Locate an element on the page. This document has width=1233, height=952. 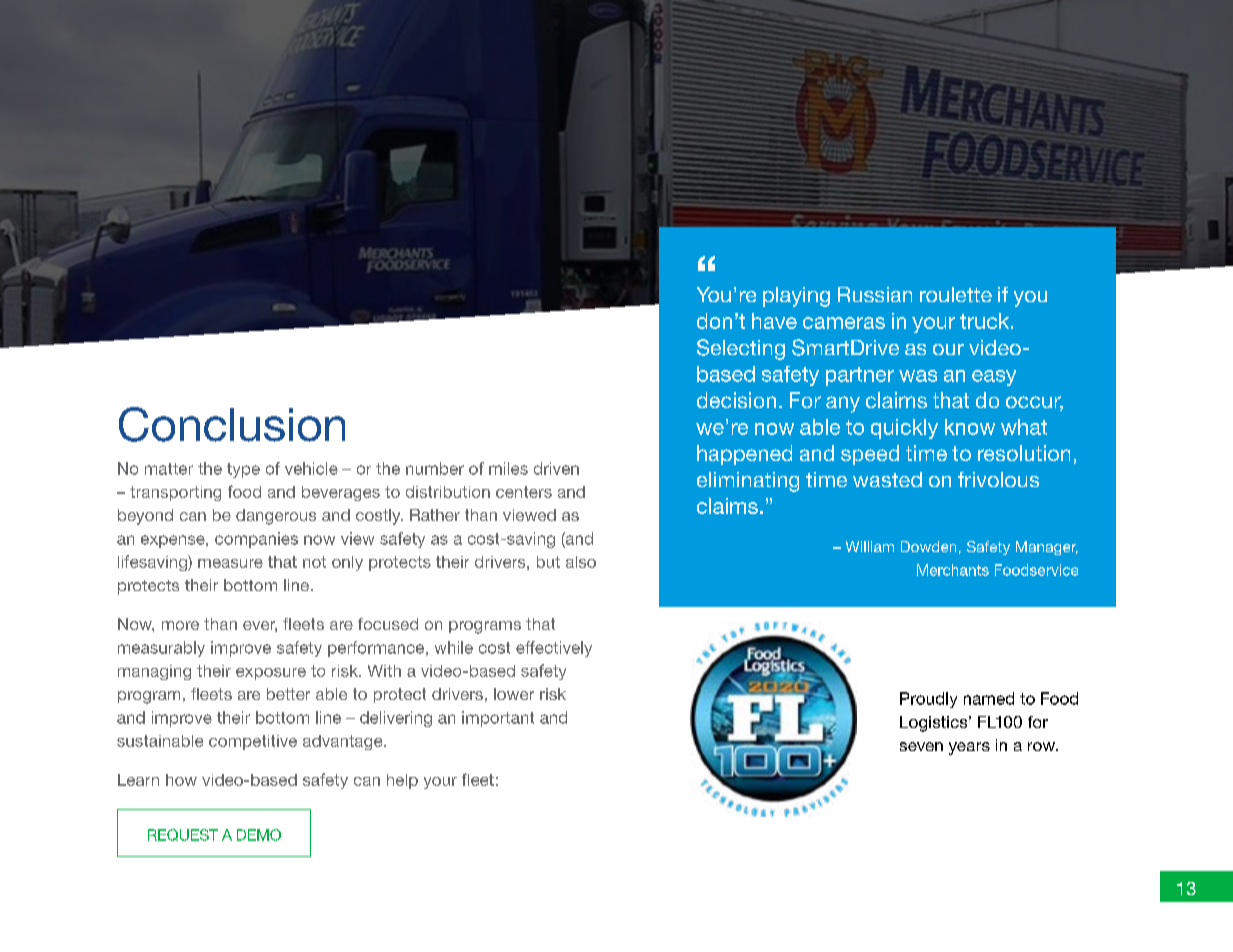
Conclusion is located at coordinates (232, 424).
